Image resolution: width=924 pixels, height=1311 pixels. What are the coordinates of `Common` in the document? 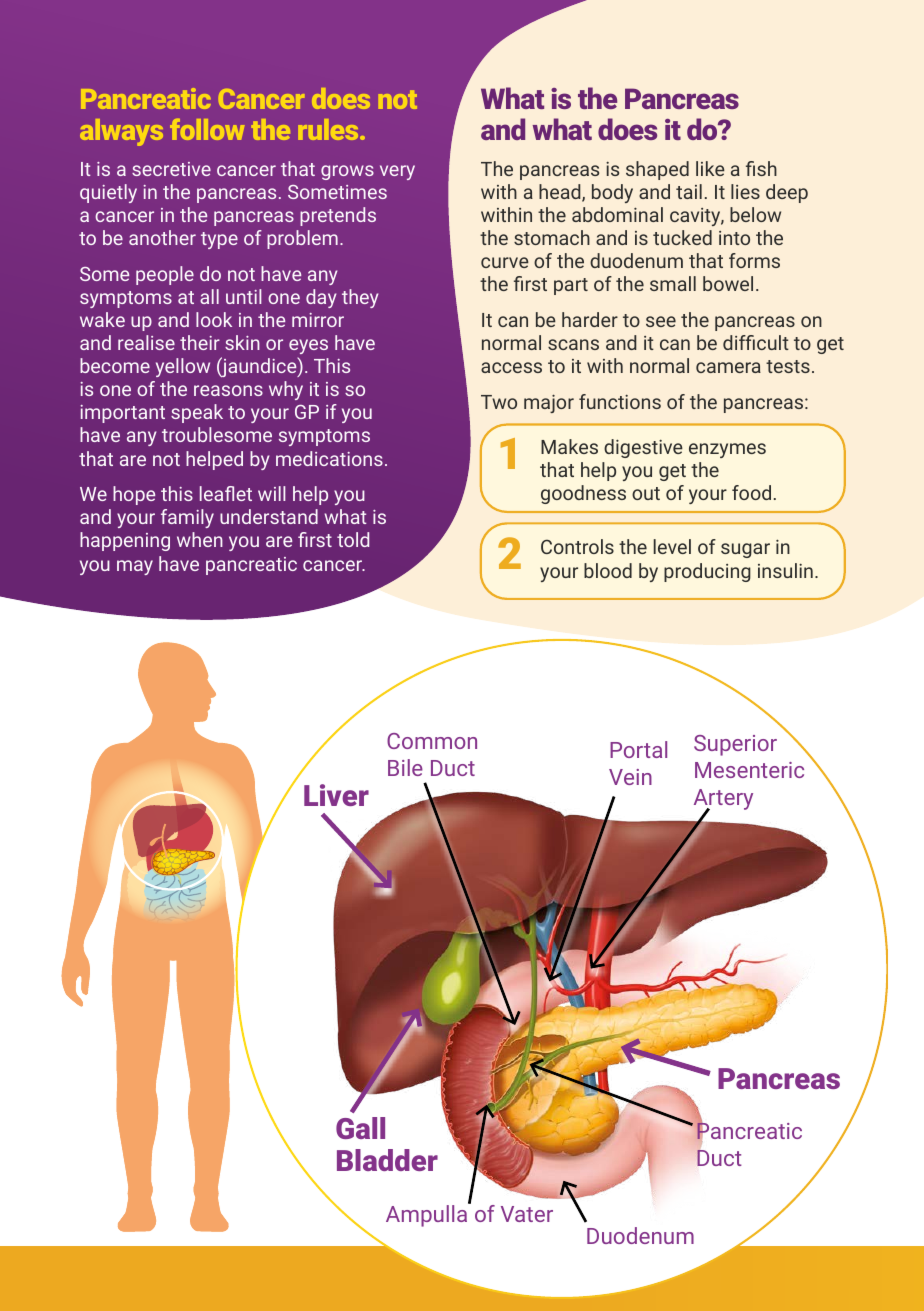 It's located at (432, 741).
